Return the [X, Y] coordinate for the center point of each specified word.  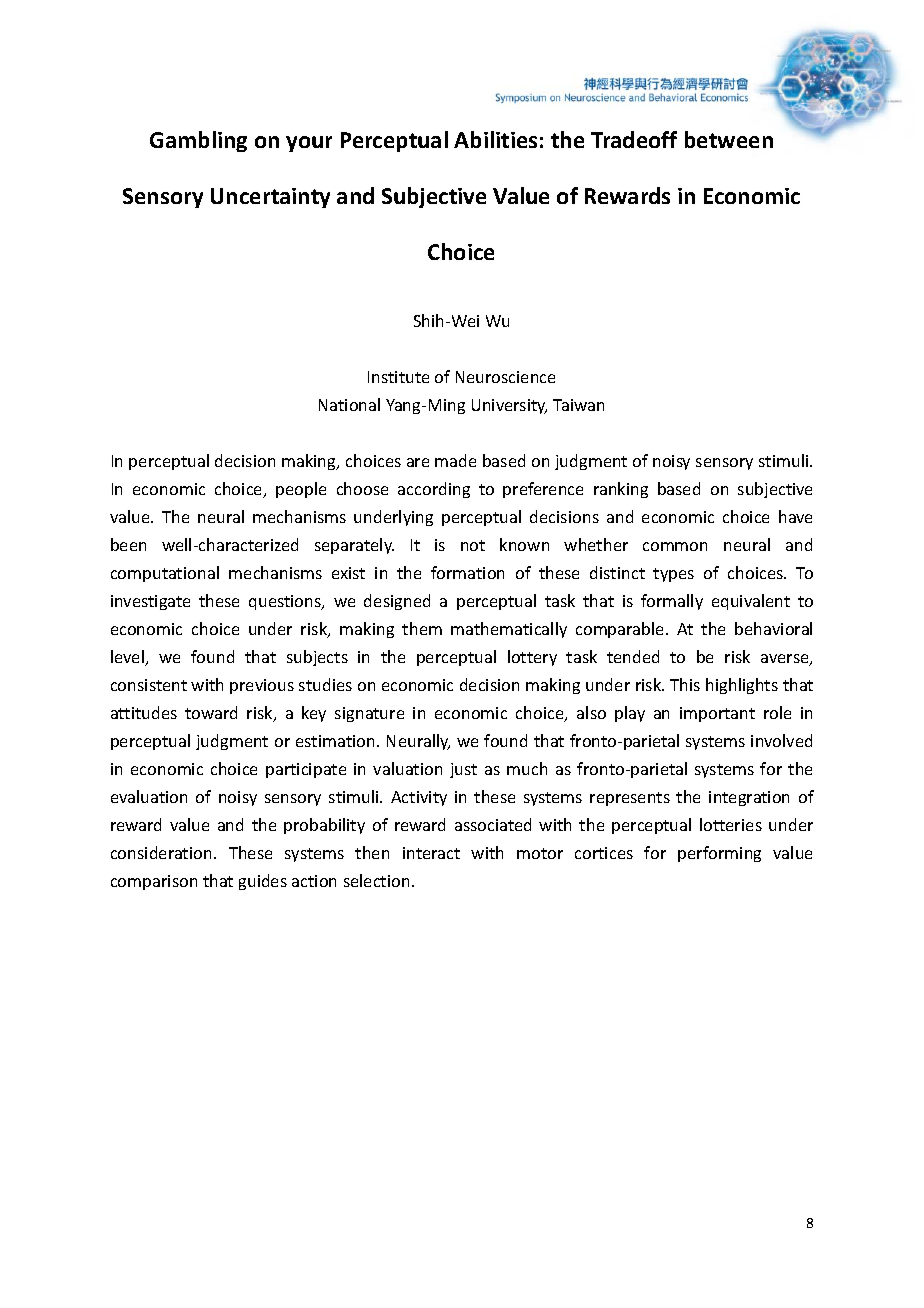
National [349, 404]
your [309, 144]
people [301, 490]
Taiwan [578, 405]
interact [431, 853]
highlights [742, 686]
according [434, 490]
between [729, 139]
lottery [532, 658]
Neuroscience [505, 377]
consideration [161, 852]
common [675, 546]
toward [211, 712]
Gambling [198, 141]
